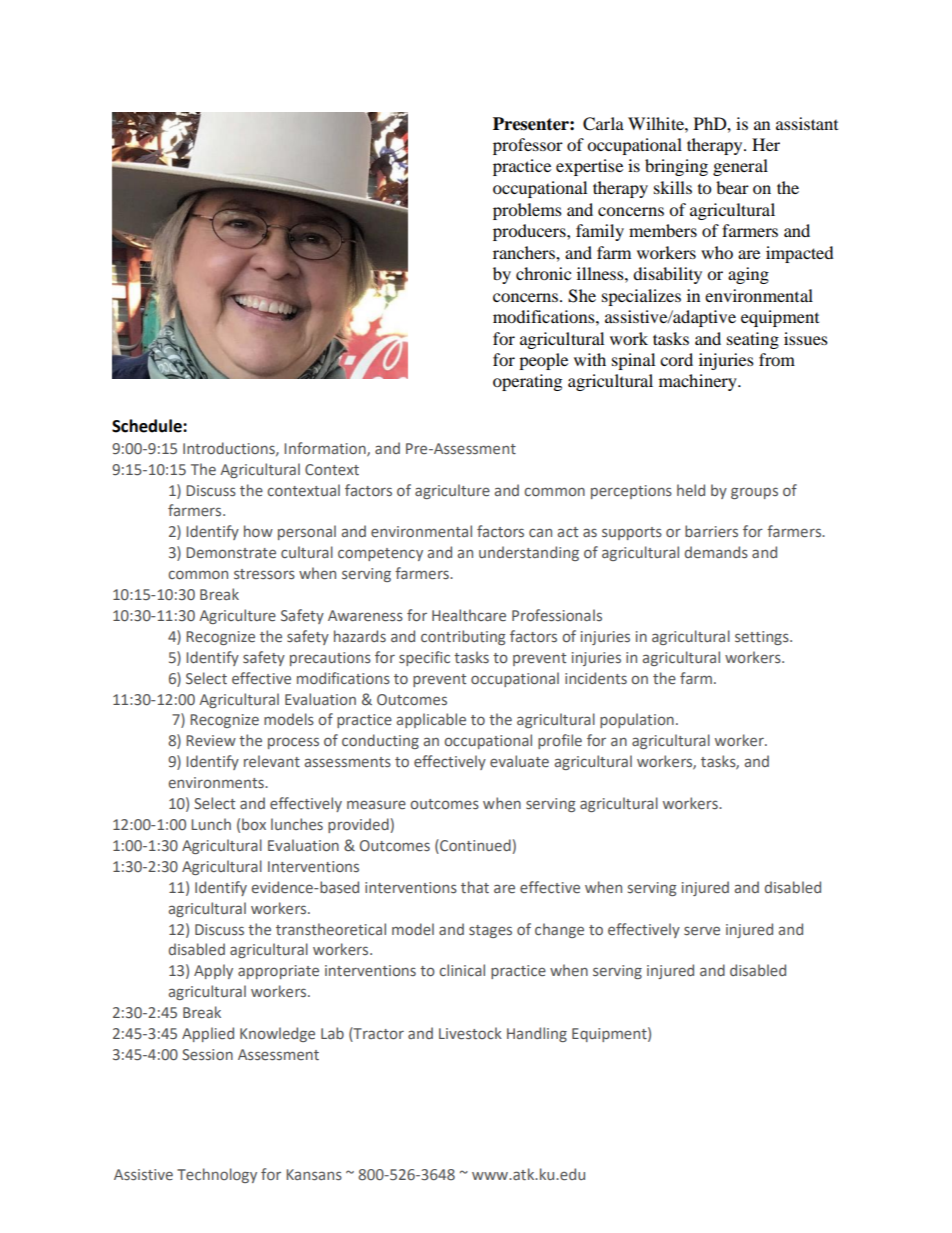  I want to click on professor, so click(528, 146).
